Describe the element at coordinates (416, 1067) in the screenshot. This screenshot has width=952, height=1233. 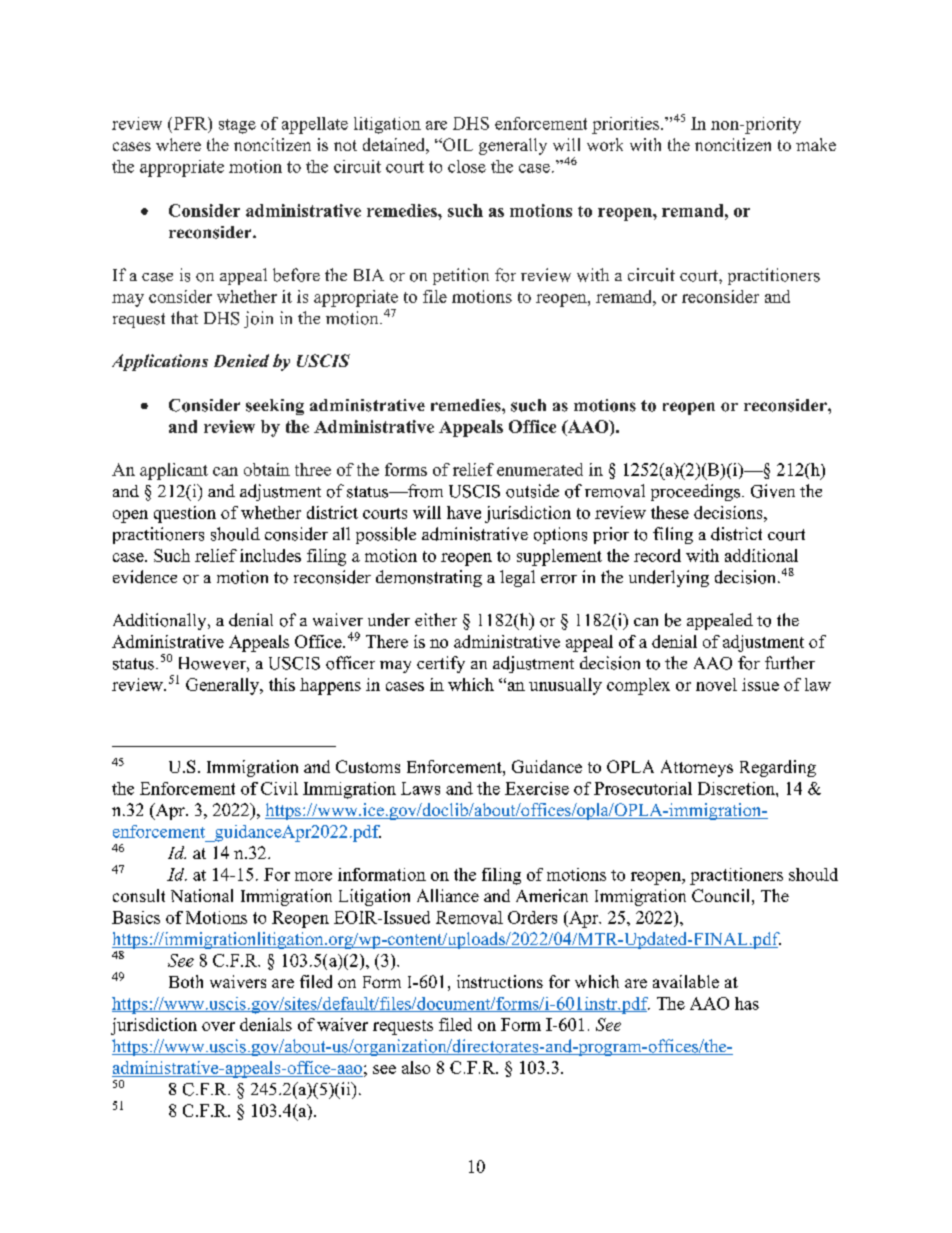
I see `also` at that location.
